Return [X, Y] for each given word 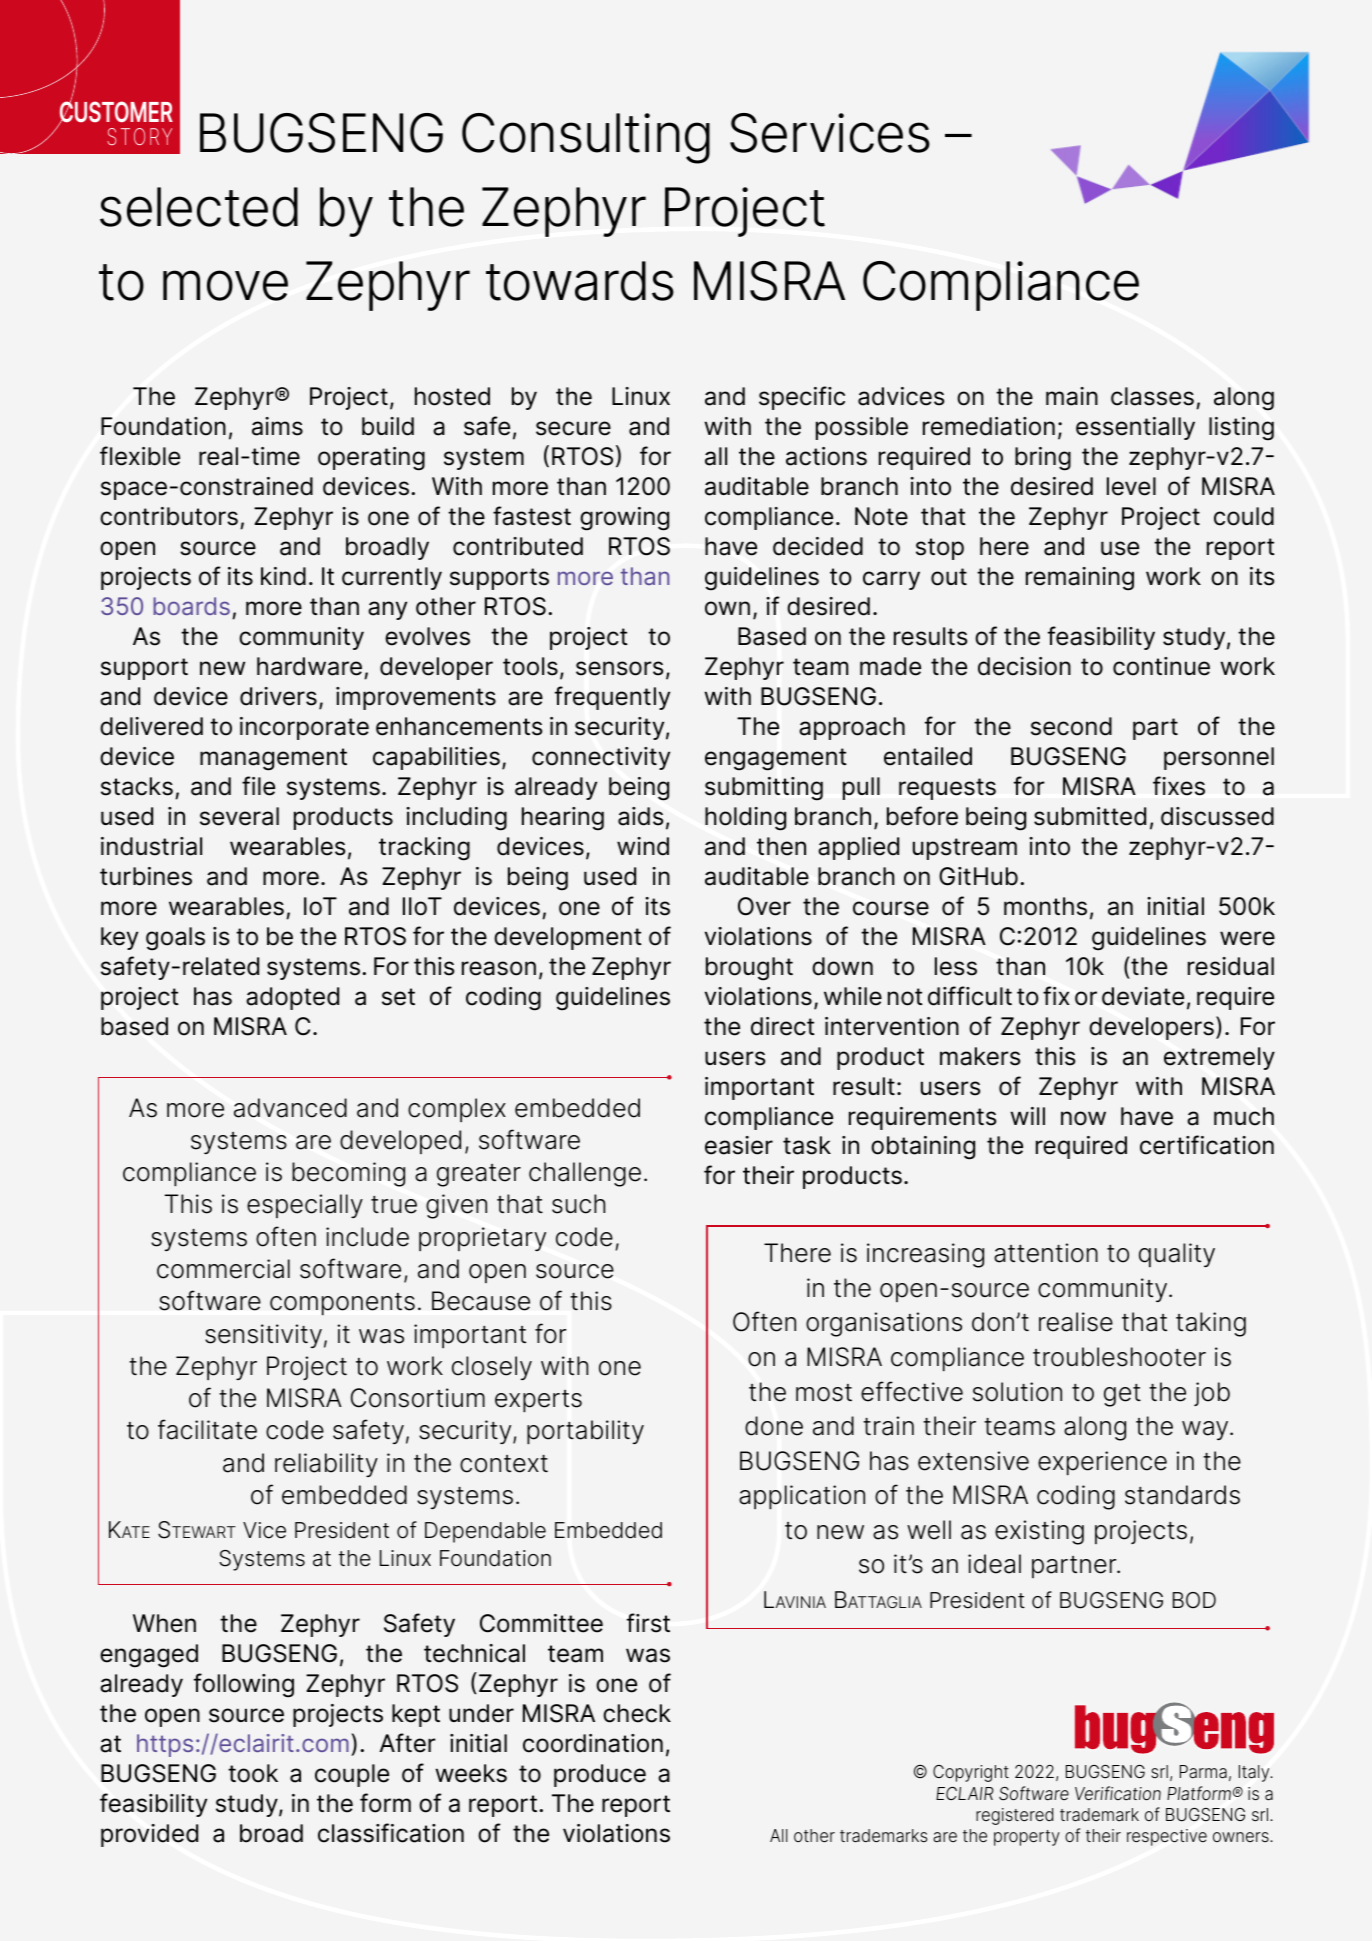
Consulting [586, 138]
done [774, 1426]
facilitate [207, 1429]
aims [277, 426]
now [1083, 1118]
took [253, 1773]
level [1131, 486]
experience [1102, 1463]
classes [1152, 396]
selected [199, 207]
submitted [1090, 816]
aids [640, 816]
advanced [290, 1108]
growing [624, 519]
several [239, 816]
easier [739, 1145]
